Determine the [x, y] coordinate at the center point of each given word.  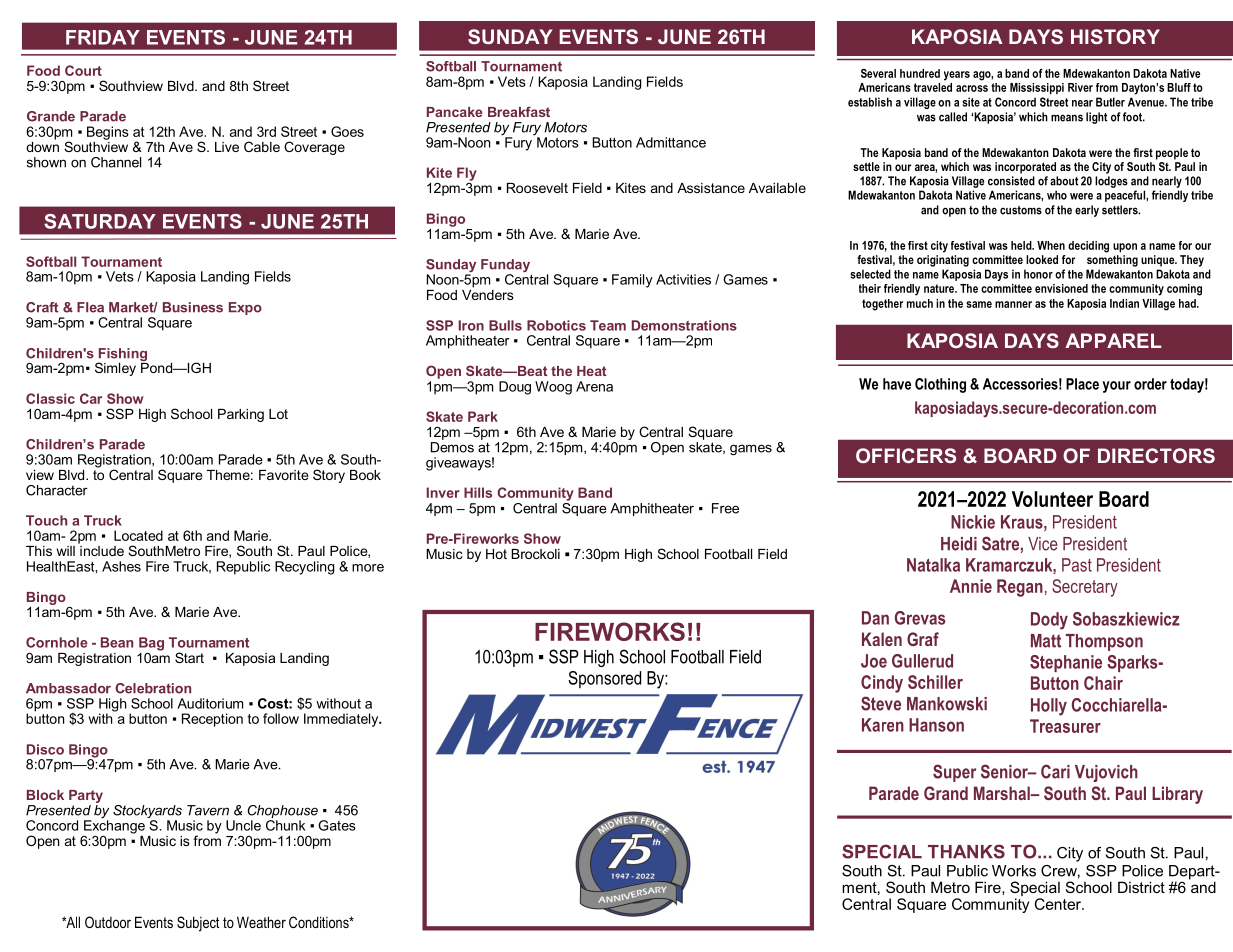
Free [725, 508]
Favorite [284, 475]
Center [1059, 904]
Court [83, 70]
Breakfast [519, 111]
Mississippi [1037, 88]
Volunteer [1052, 499]
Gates [337, 825]
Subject [198, 924]
